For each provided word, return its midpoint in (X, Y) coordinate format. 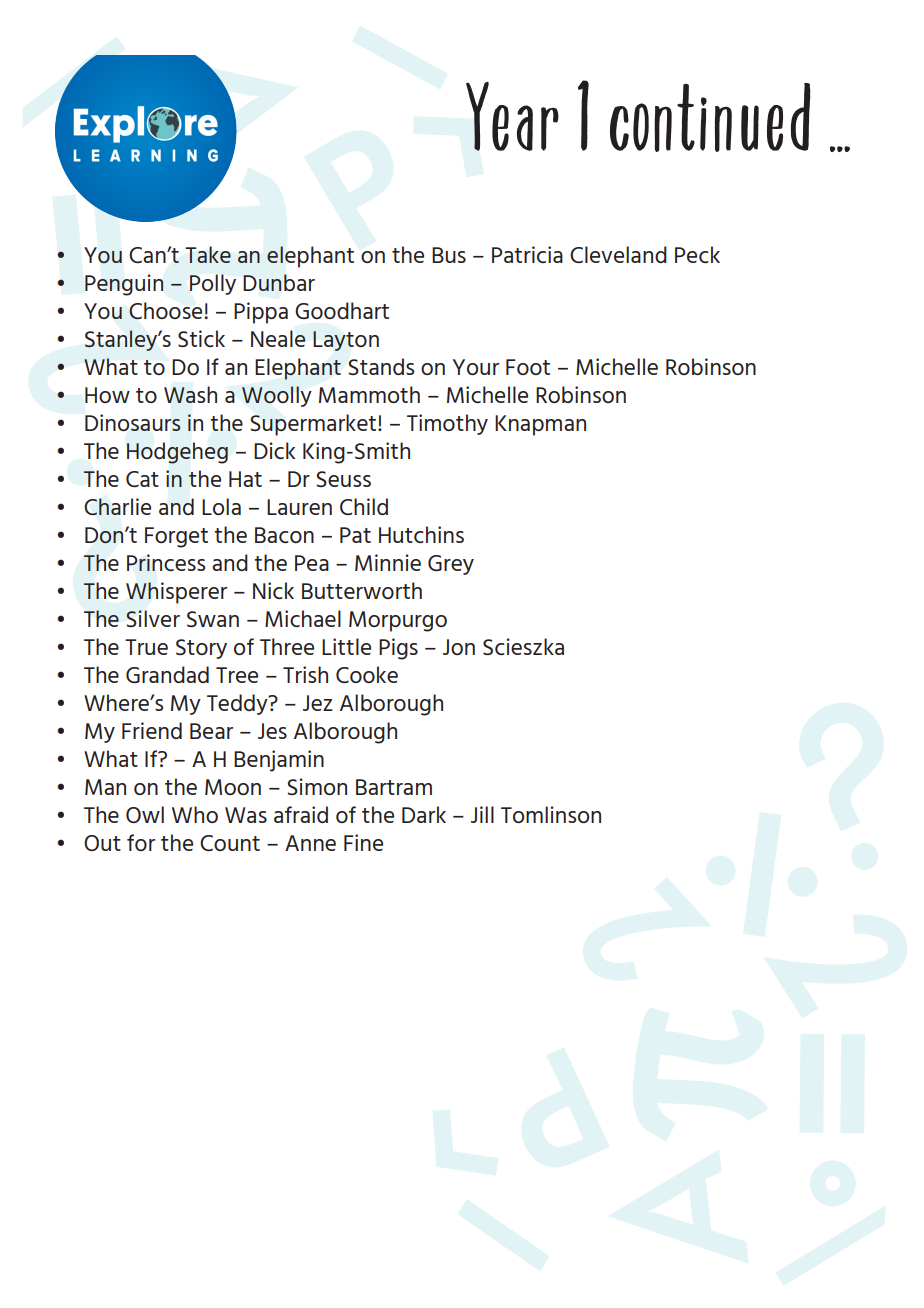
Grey (451, 565)
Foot (528, 367)
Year (512, 116)
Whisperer (176, 593)
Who (195, 814)
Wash (190, 394)
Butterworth (362, 590)
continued (710, 117)
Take (208, 254)
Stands (381, 366)
